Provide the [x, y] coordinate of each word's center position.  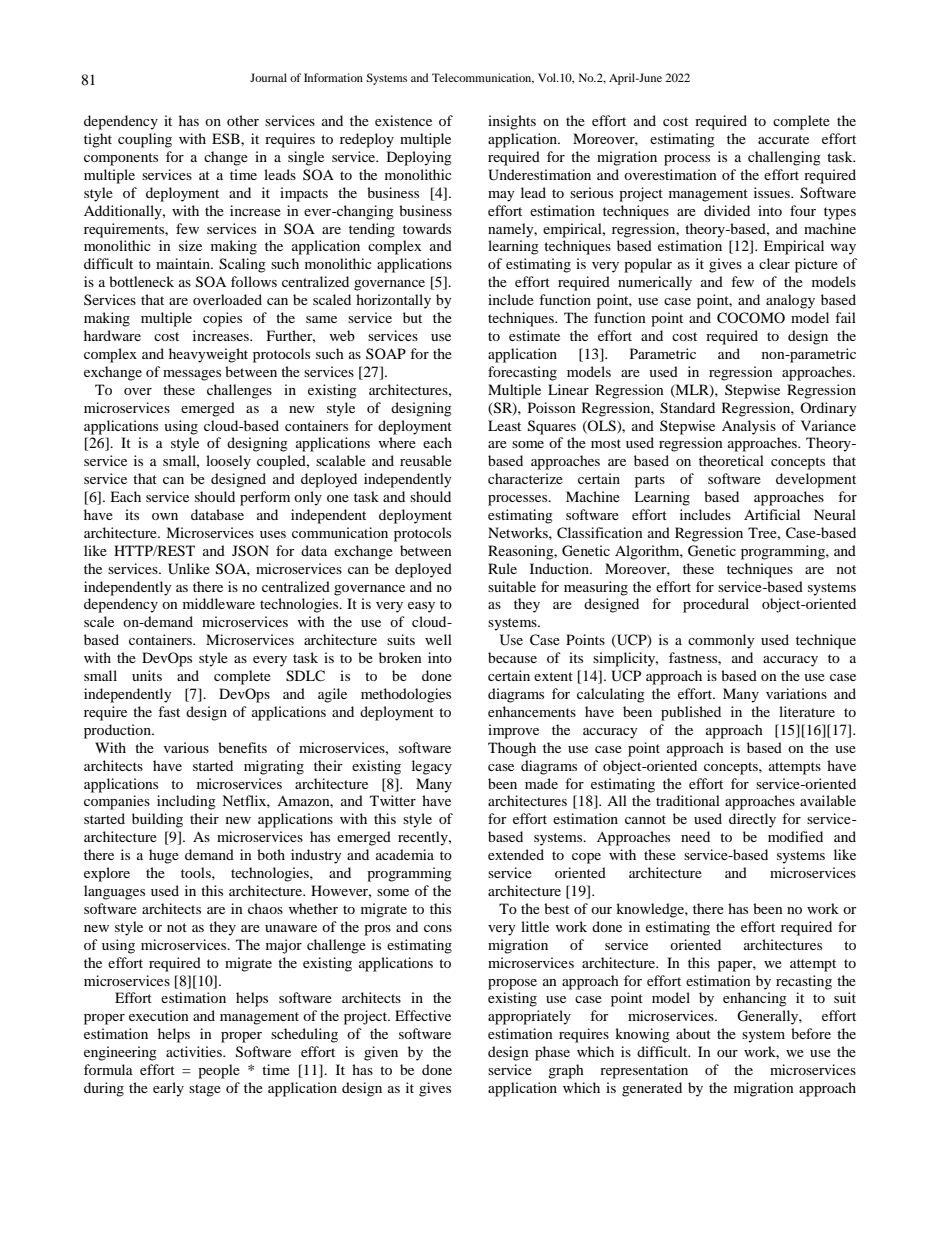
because [512, 657]
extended [516, 854]
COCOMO [751, 318]
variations [796, 693]
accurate [783, 139]
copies [222, 319]
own [165, 516]
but [412, 317]
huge [164, 856]
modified [795, 836]
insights [512, 122]
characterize [525, 478]
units [147, 675]
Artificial [772, 514]
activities [195, 1051]
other [243, 120]
